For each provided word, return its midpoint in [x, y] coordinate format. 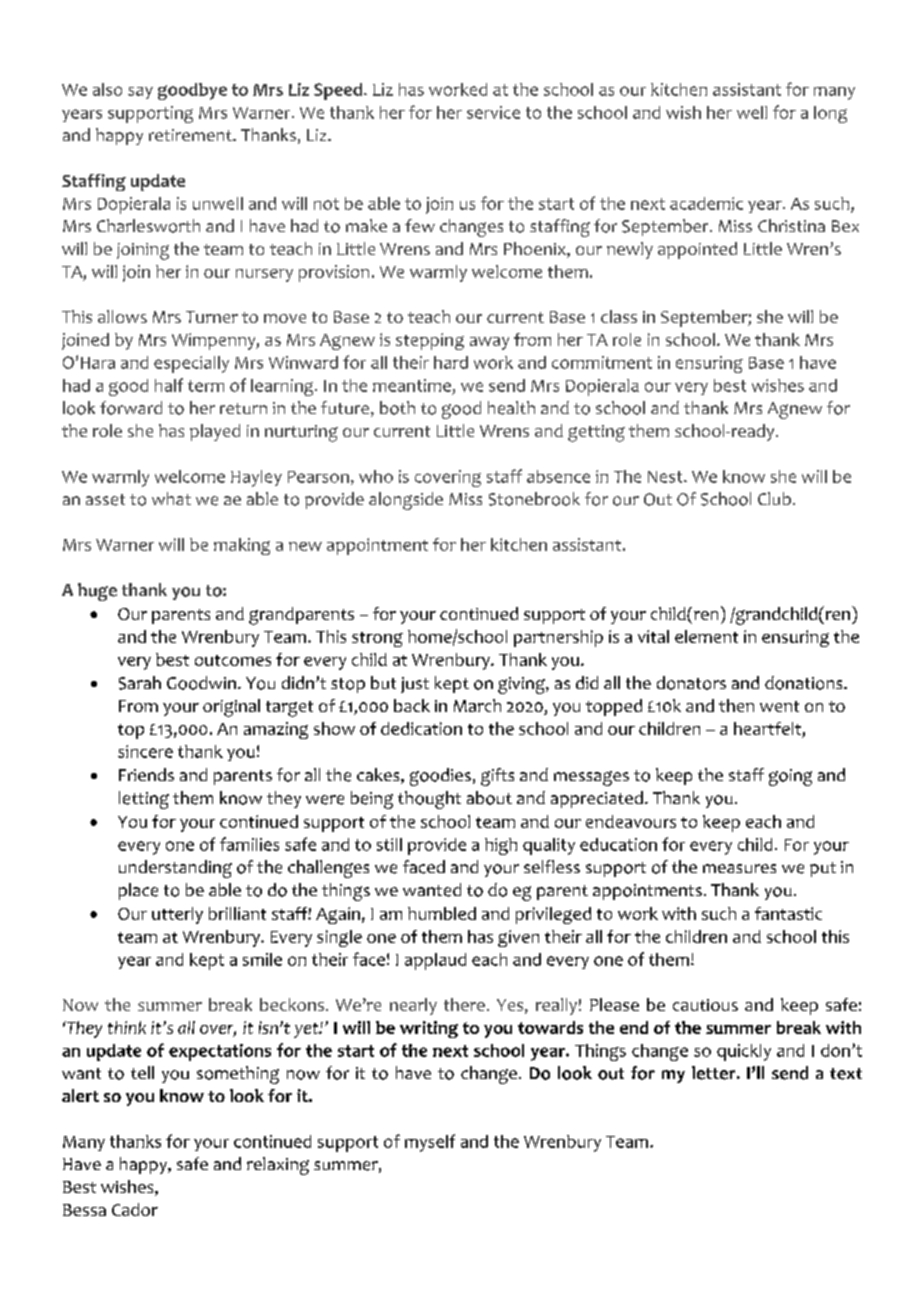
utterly [177, 915]
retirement [191, 135]
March [477, 705]
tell [142, 1072]
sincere [145, 751]
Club [774, 498]
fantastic [788, 913]
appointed [697, 250]
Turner [212, 317]
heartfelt [768, 730]
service [493, 112]
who [376, 476]
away [489, 343]
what [171, 498]
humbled [442, 913]
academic [706, 203]
